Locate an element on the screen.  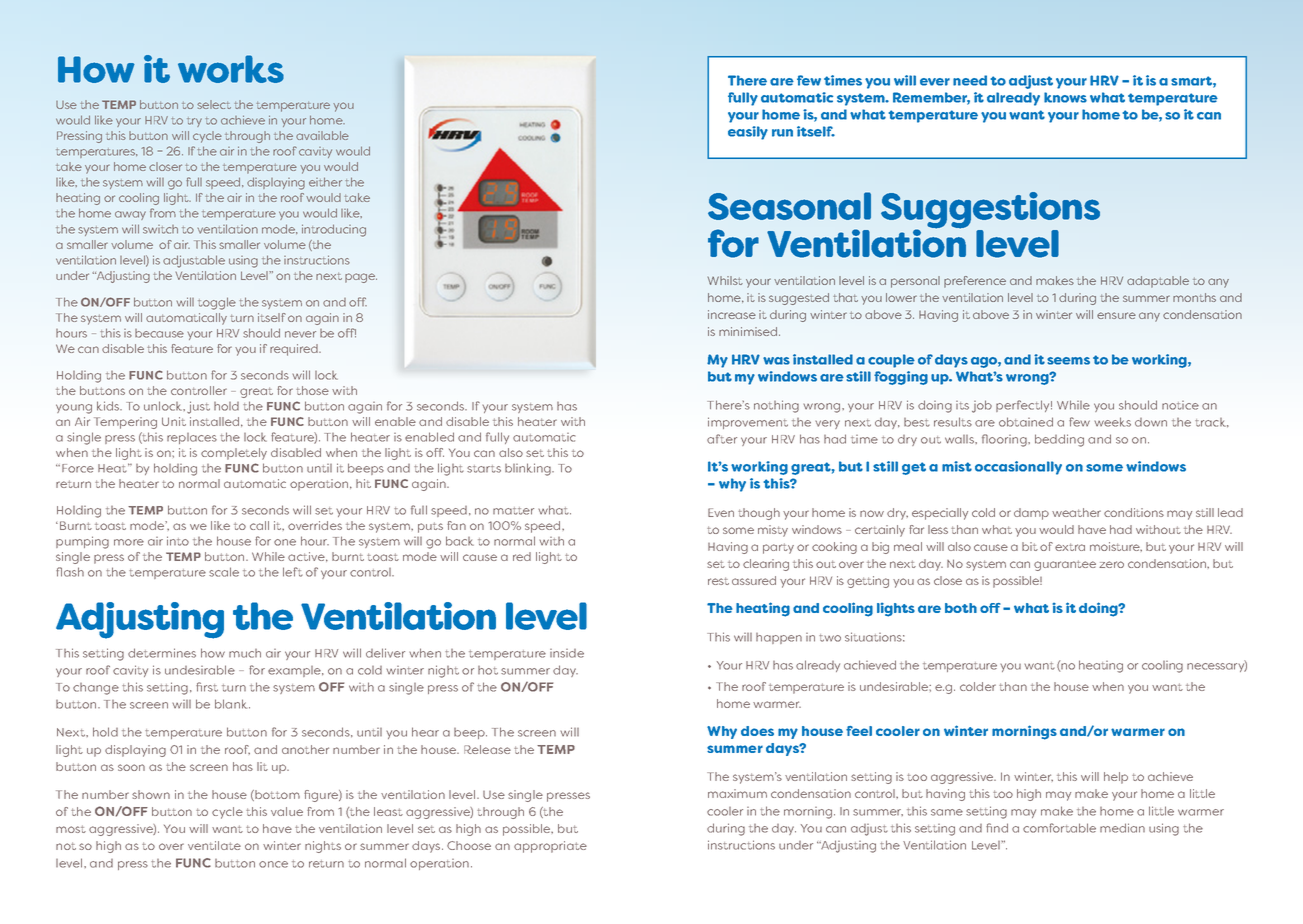
Unit is located at coordinates (174, 421).
